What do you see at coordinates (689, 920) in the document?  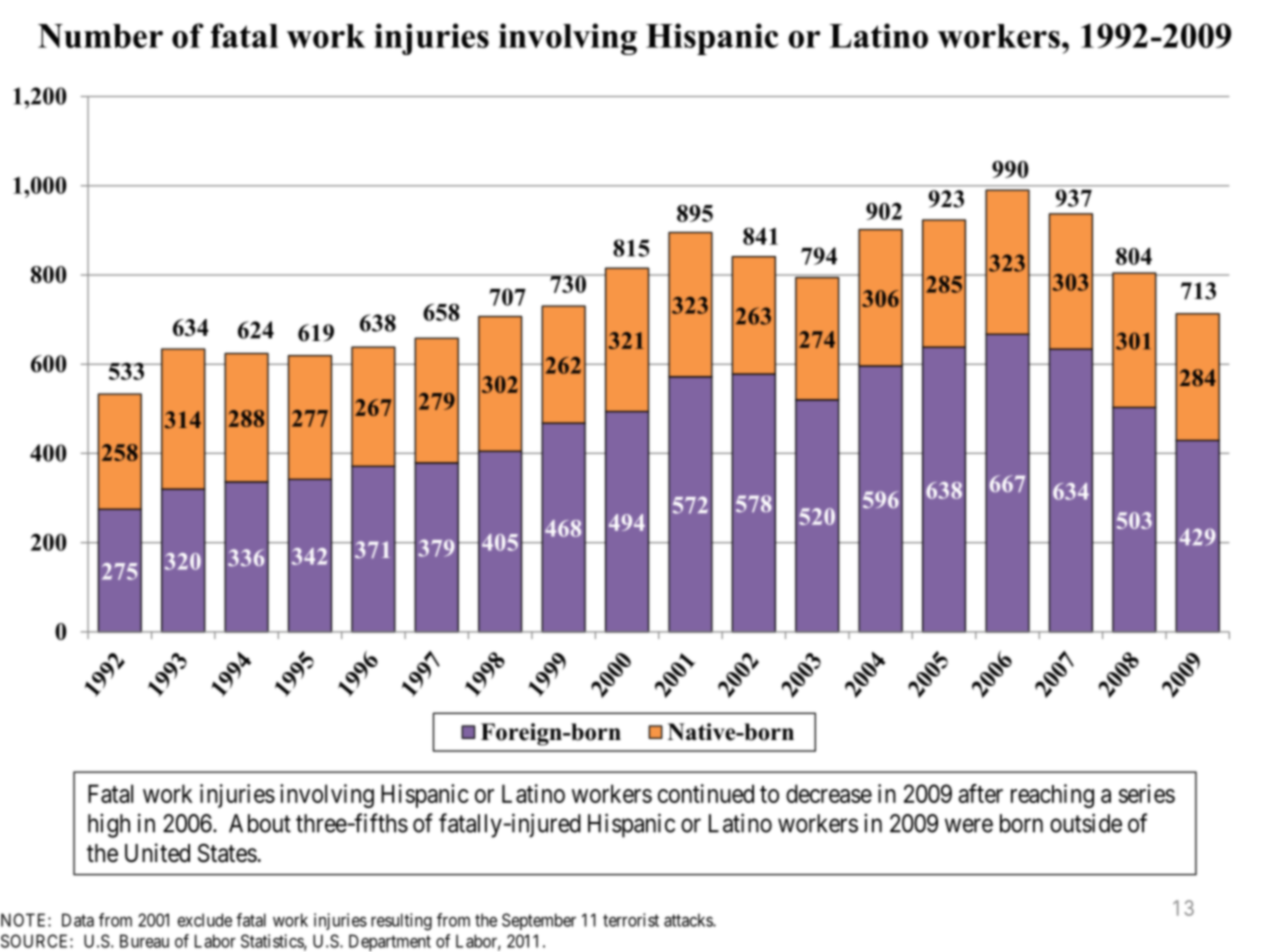 I see `attacks` at bounding box center [689, 920].
